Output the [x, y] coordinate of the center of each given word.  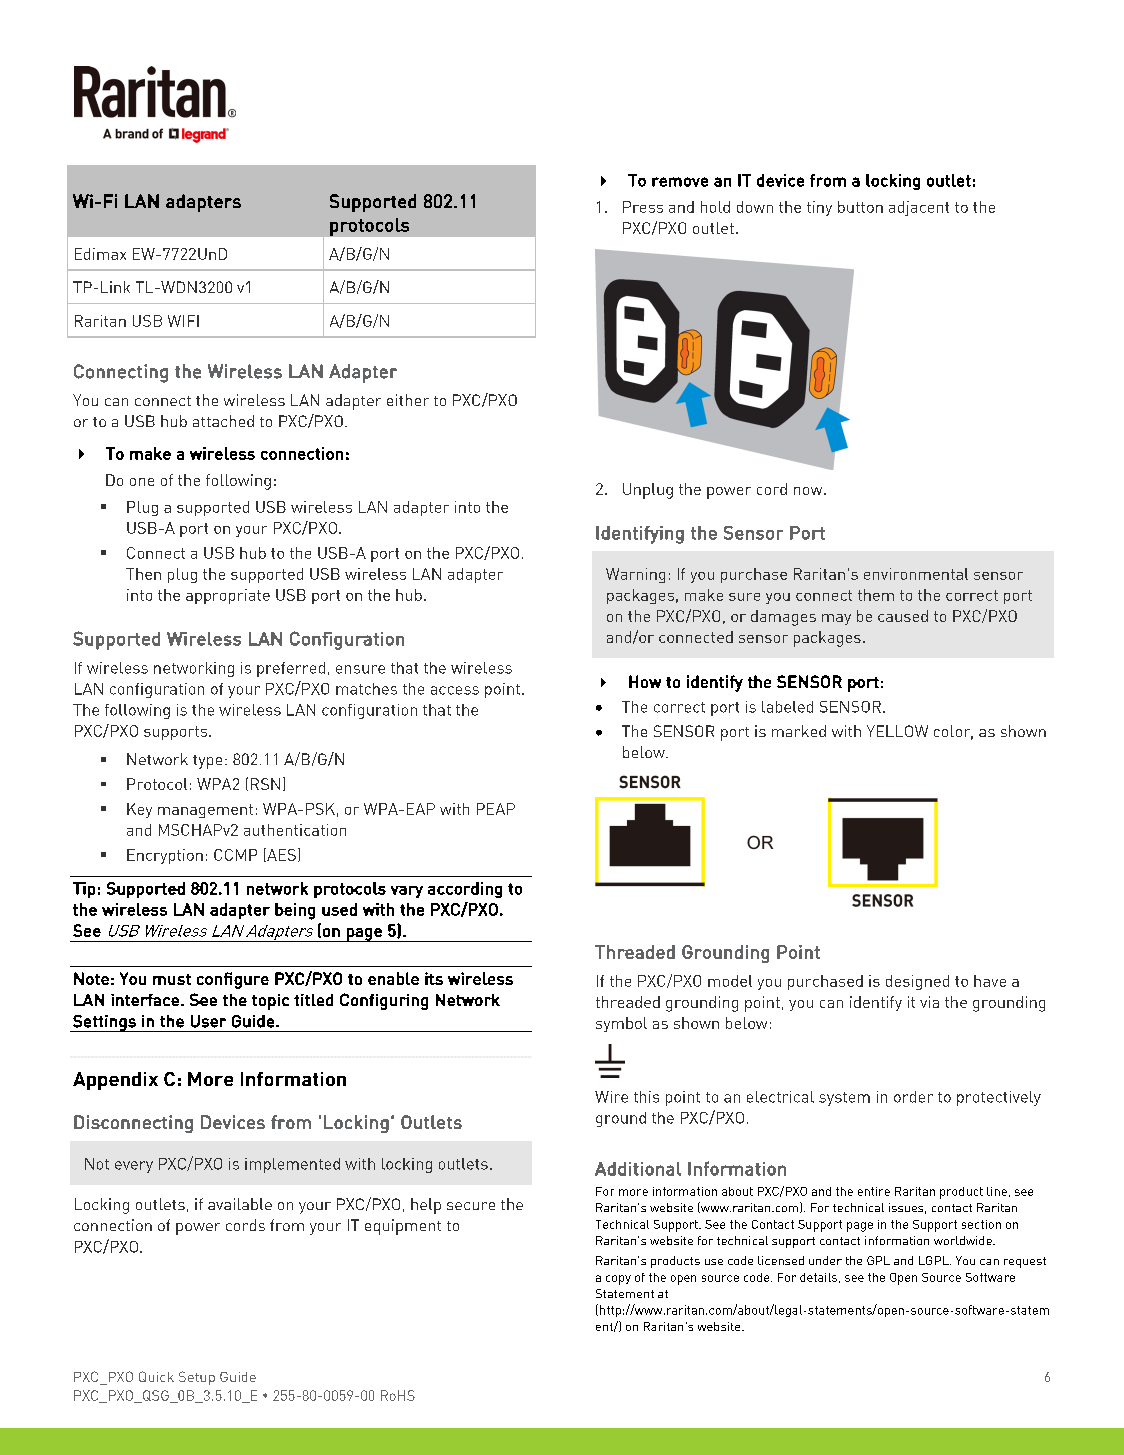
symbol [621, 1024]
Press [643, 207]
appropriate [228, 596]
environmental [916, 574]
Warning [635, 575]
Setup [197, 1378]
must [172, 979]
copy [618, 1280]
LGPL [935, 1260]
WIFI [183, 321]
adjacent [919, 208]
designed [917, 982]
